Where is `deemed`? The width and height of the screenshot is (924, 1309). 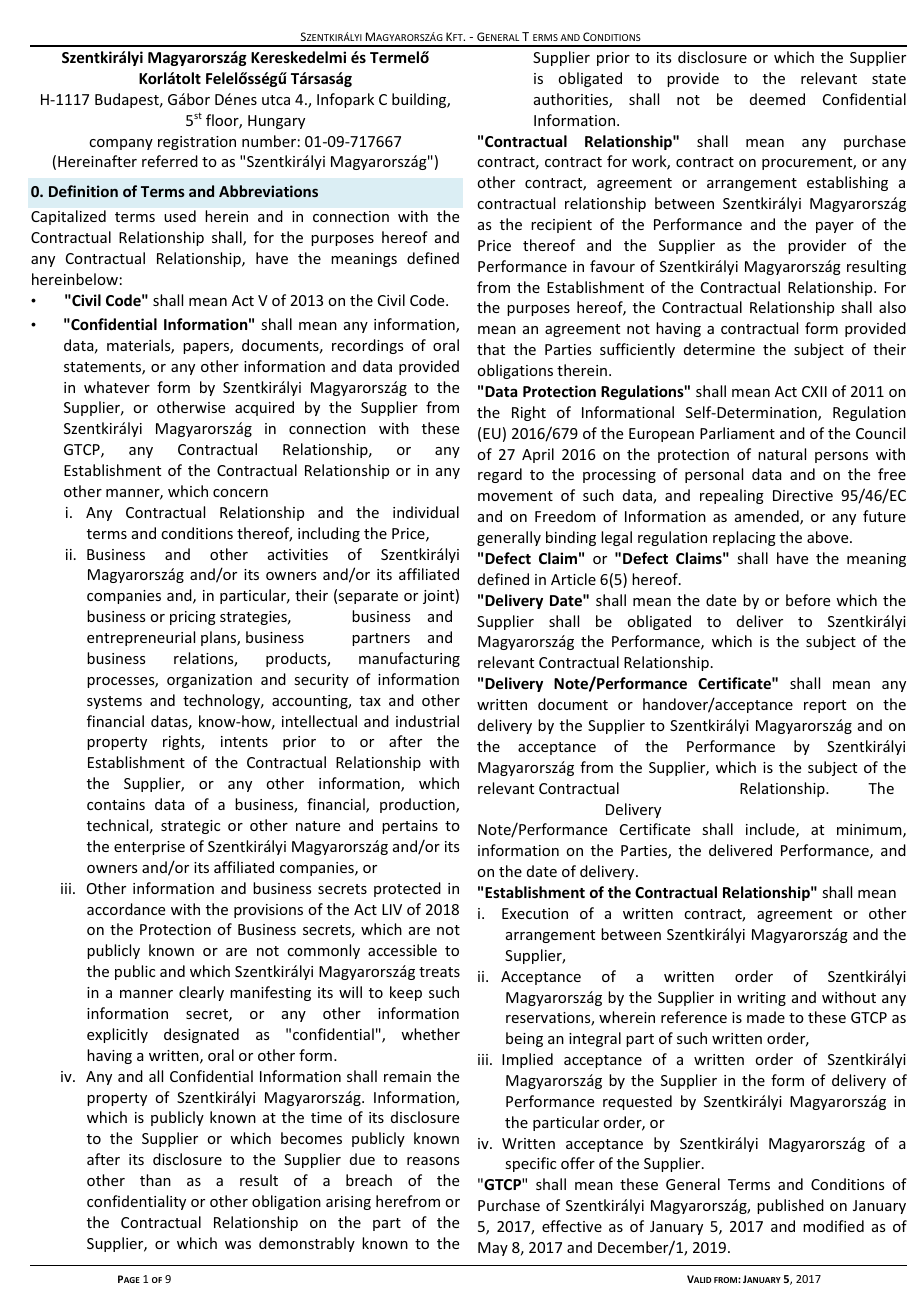
deemed is located at coordinates (777, 99).
